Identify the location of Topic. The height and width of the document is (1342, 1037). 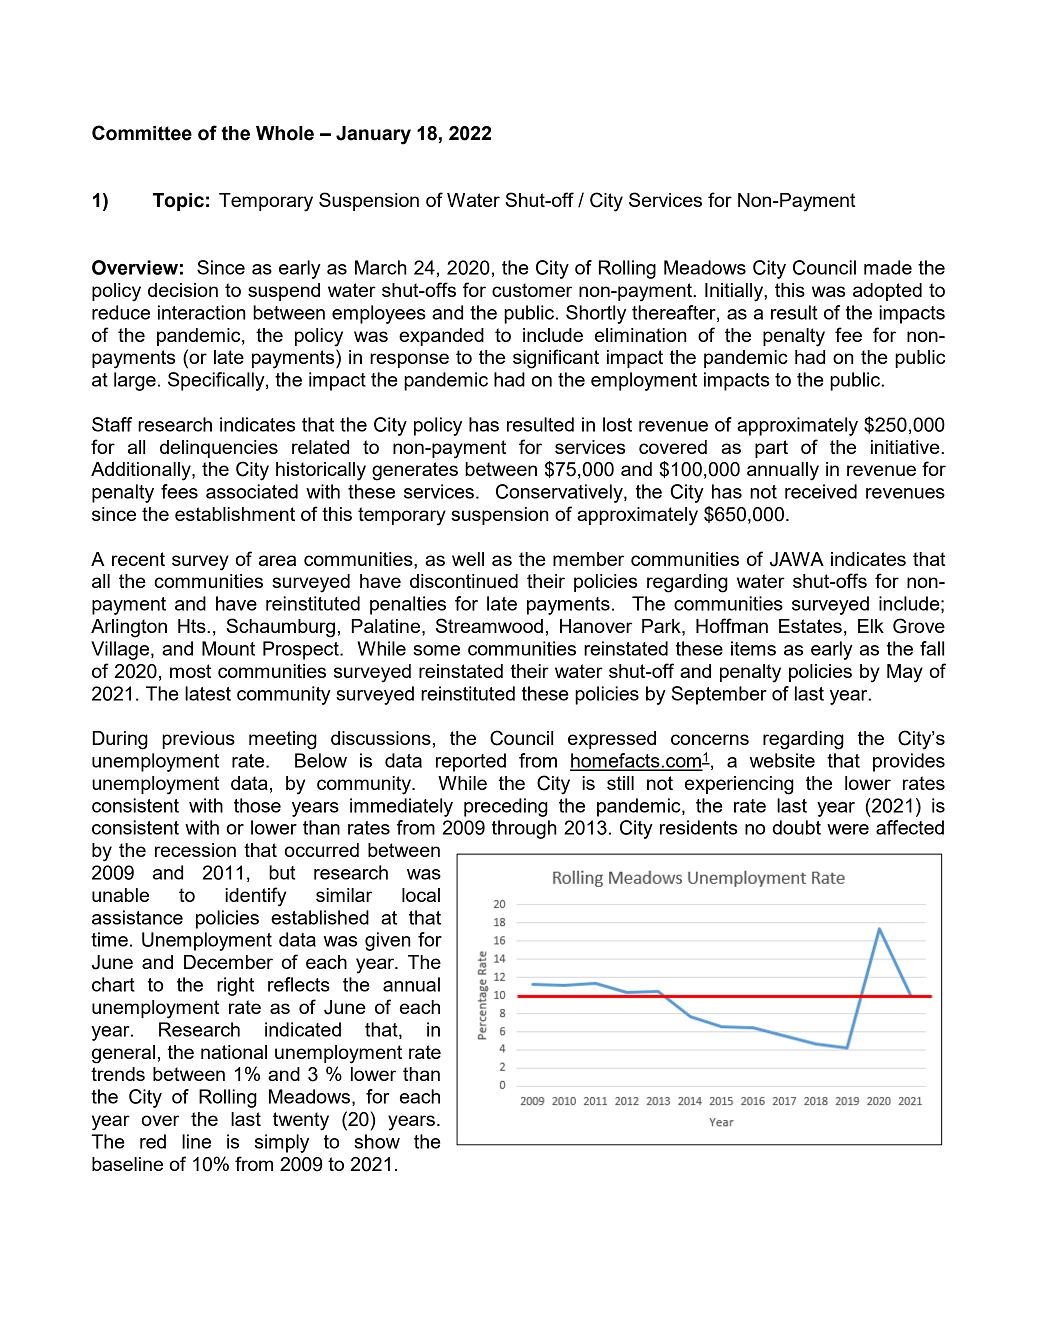
(178, 202).
